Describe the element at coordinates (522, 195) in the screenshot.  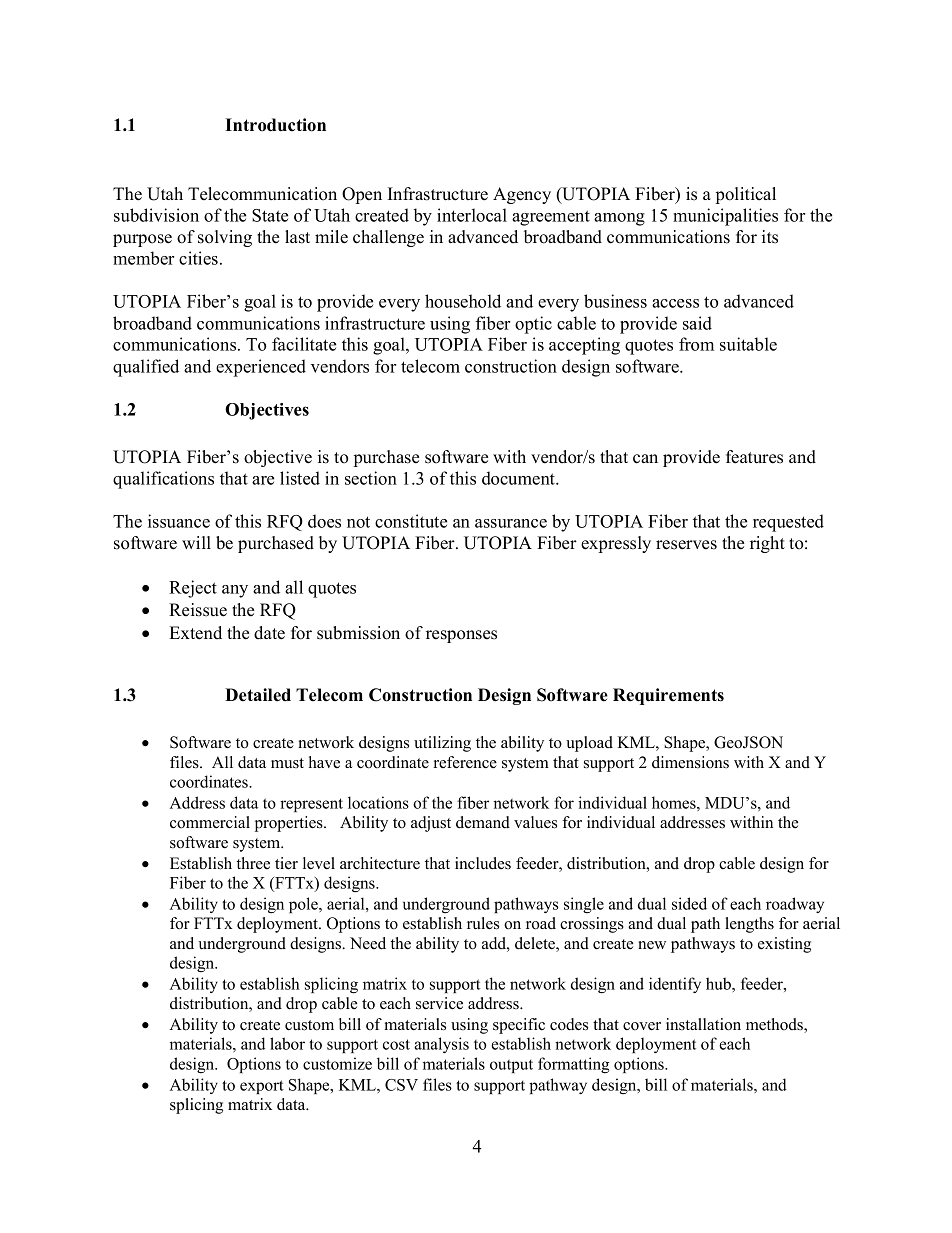
I see `Agency` at that location.
